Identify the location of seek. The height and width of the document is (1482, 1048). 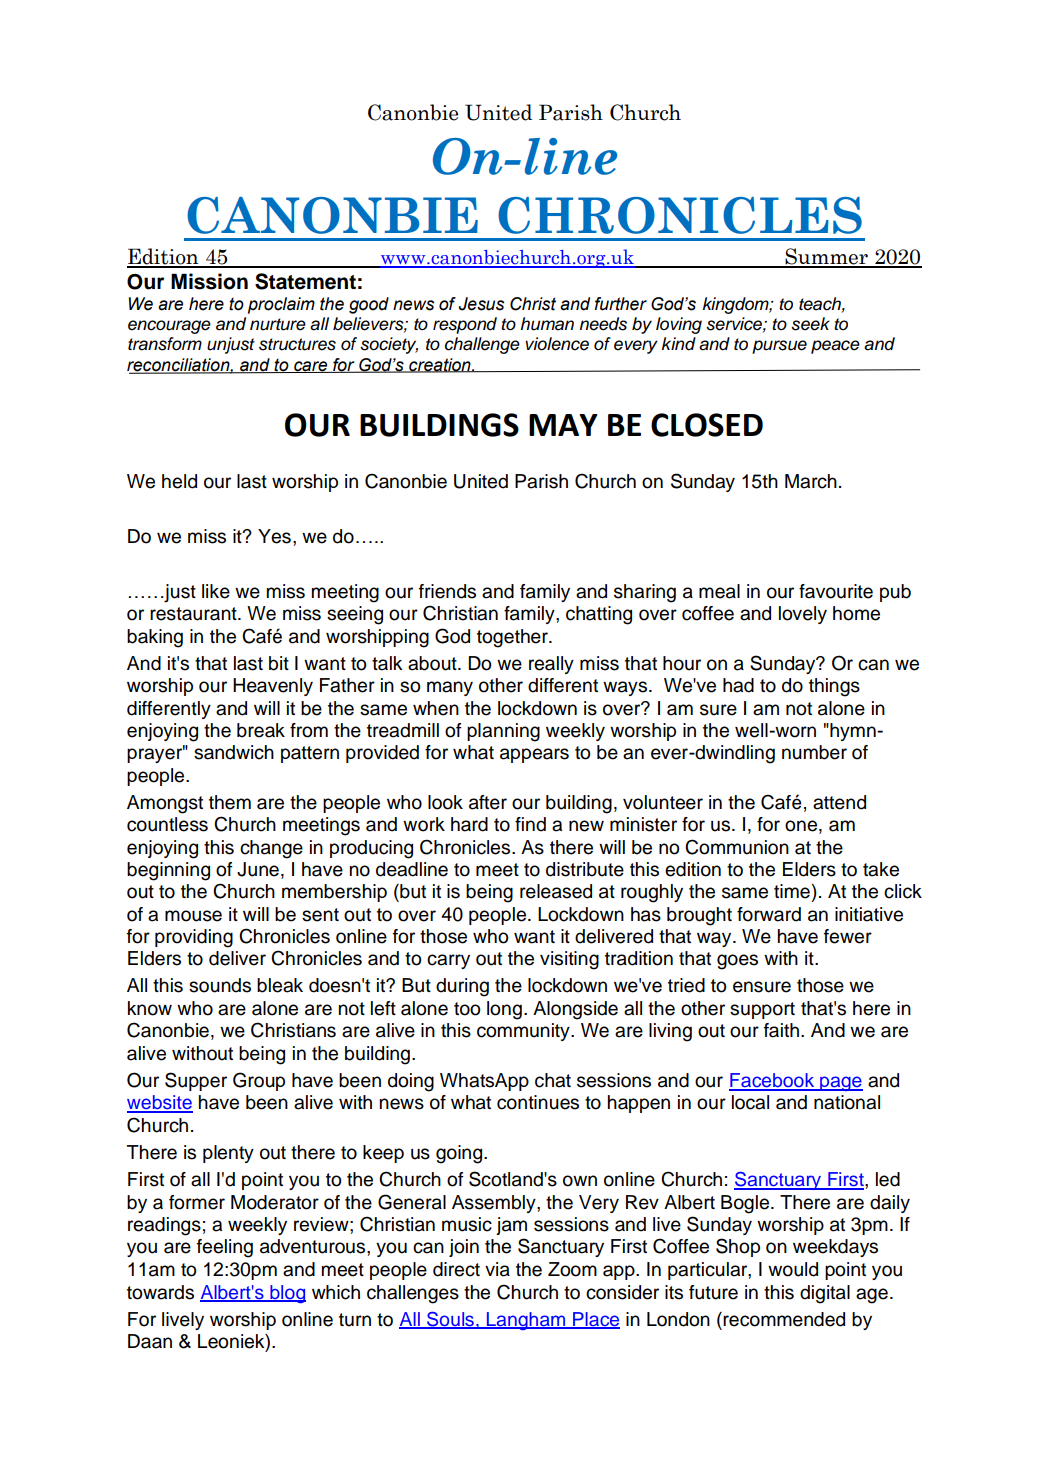
(810, 324).
